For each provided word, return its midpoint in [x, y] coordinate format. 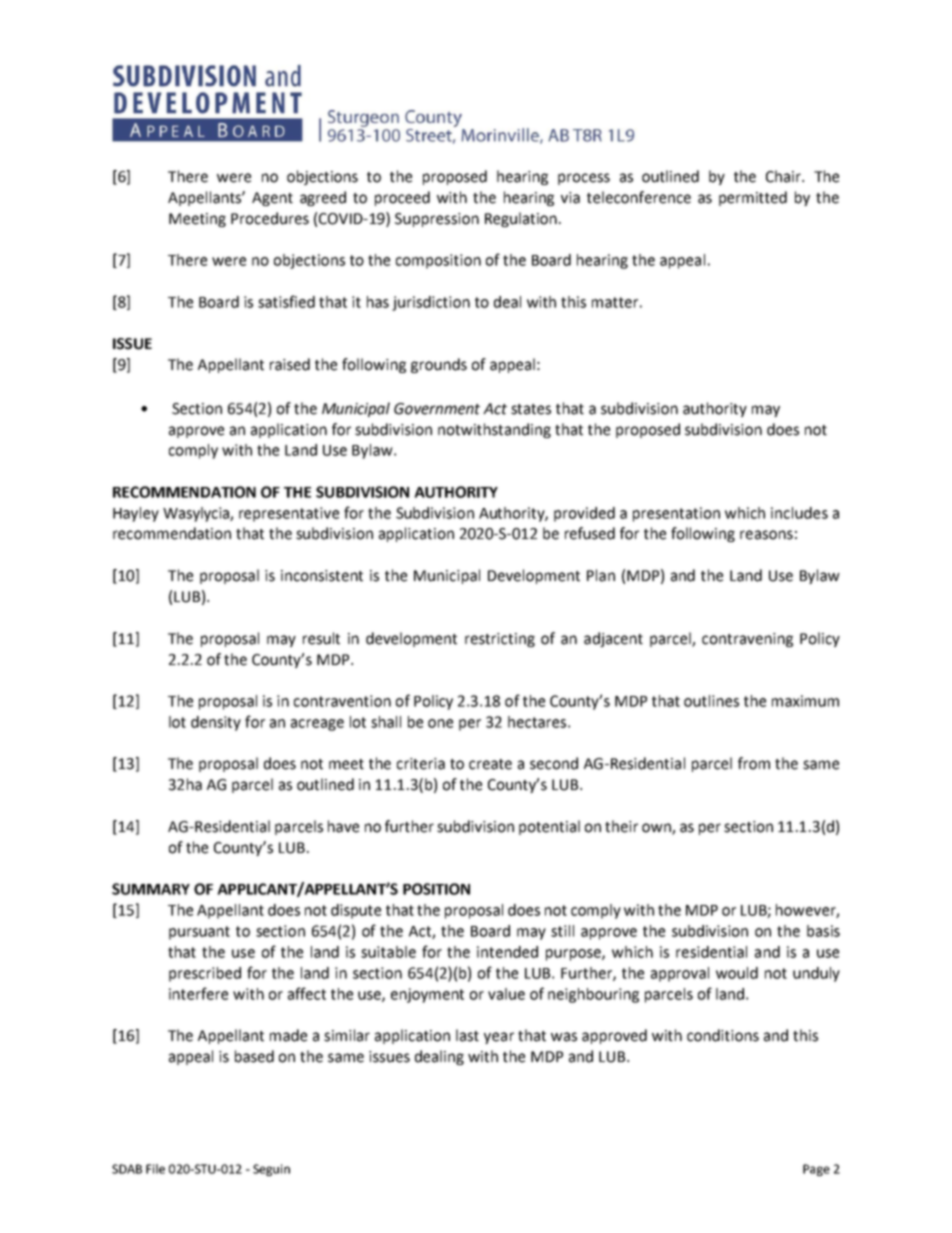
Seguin [271, 1170]
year [499, 1038]
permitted [753, 198]
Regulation [521, 219]
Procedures [270, 218]
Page [816, 1170]
